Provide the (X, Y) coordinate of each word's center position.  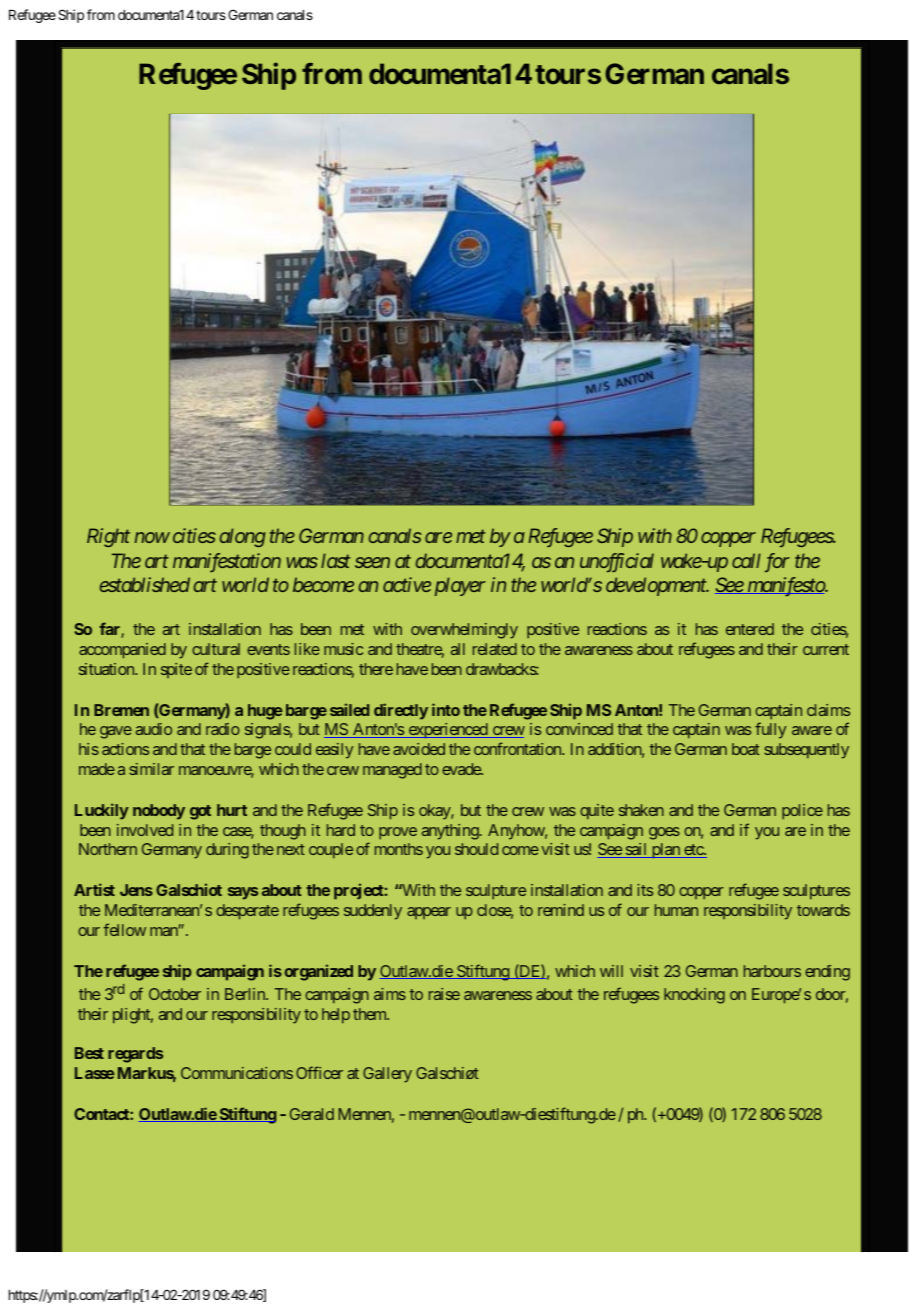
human (676, 910)
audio (154, 729)
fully (770, 730)
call (746, 560)
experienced (447, 731)
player (460, 586)
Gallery (387, 1075)
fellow (124, 929)
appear (429, 913)
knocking (694, 996)
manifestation (227, 562)
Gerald (312, 1114)
